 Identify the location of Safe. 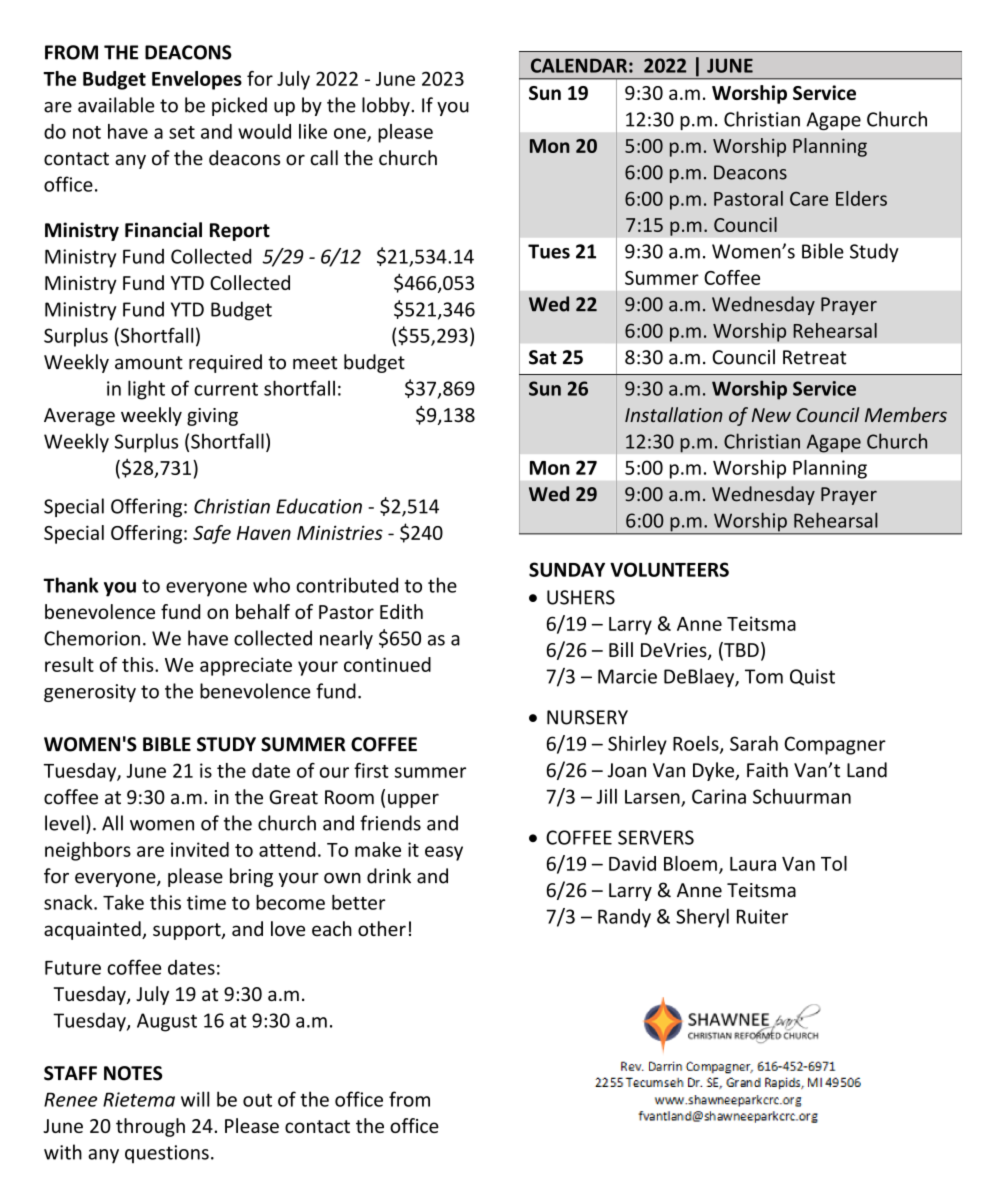
(212, 534).
